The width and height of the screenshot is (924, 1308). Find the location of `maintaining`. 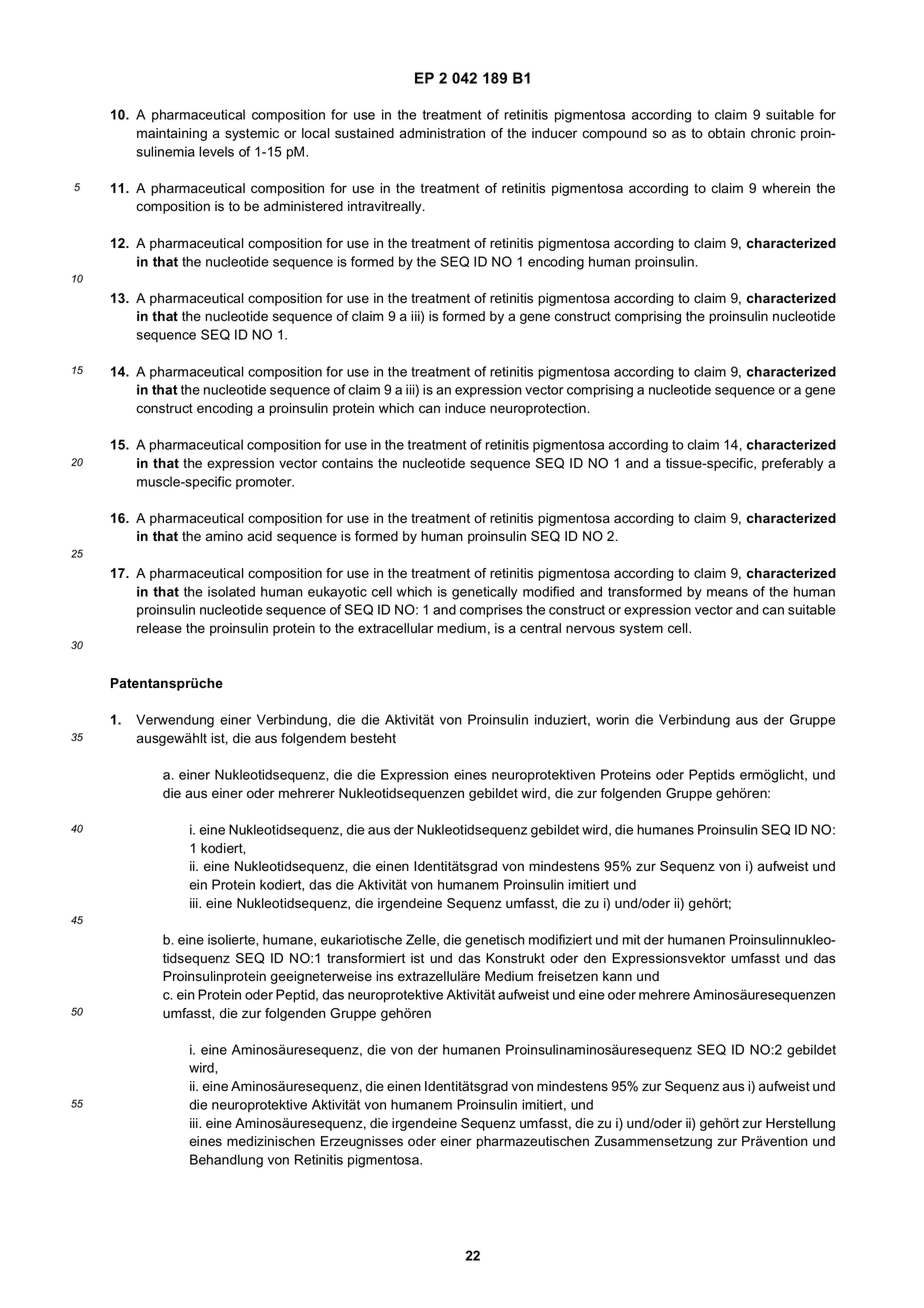

maintaining is located at coordinates (172, 134).
